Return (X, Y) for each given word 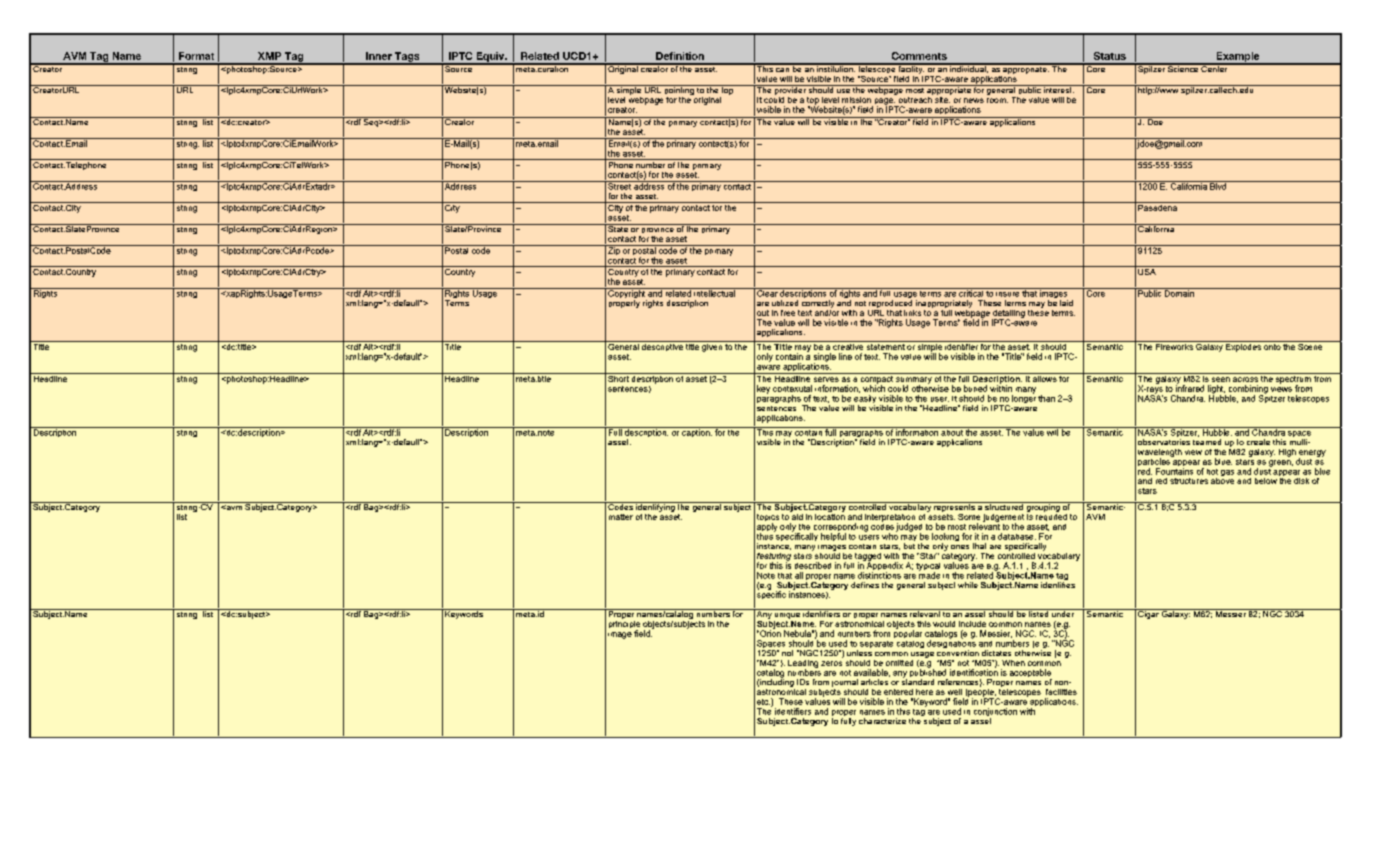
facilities (1061, 692)
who (890, 535)
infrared (1190, 387)
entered (898, 692)
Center (1214, 68)
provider (790, 90)
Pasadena (1157, 206)
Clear (767, 292)
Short (618, 377)
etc (763, 702)
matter (621, 517)
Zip (614, 250)
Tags (407, 58)
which (874, 387)
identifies (1058, 583)
